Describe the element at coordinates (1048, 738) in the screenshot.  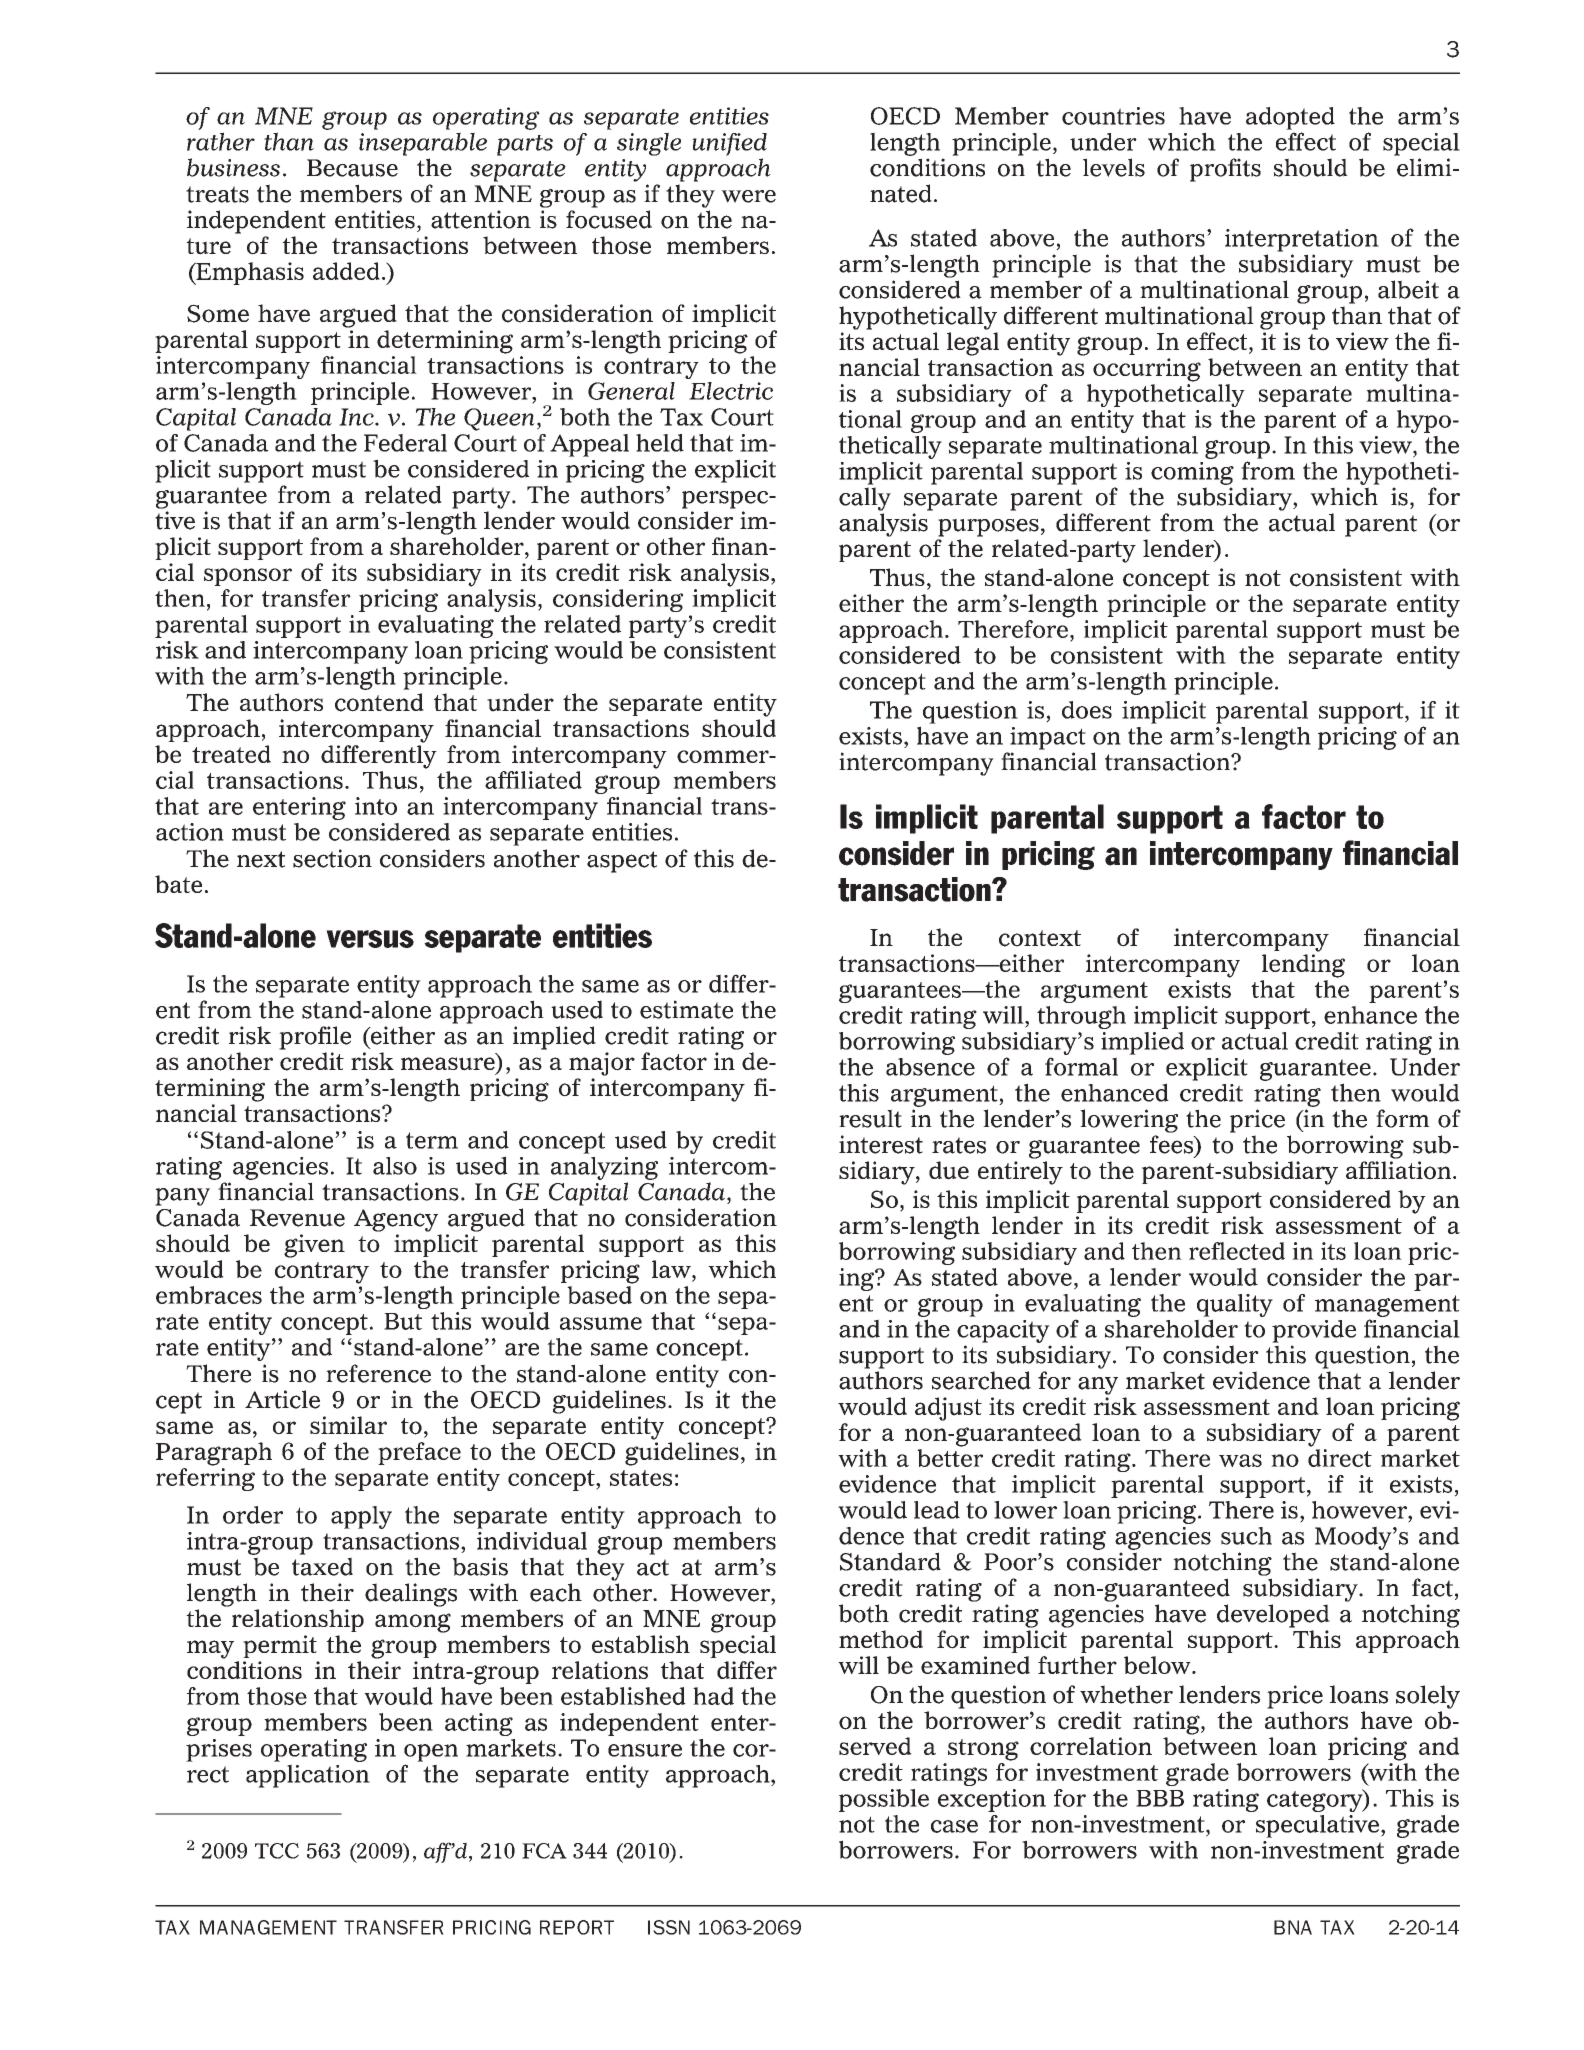
I see `impact` at that location.
